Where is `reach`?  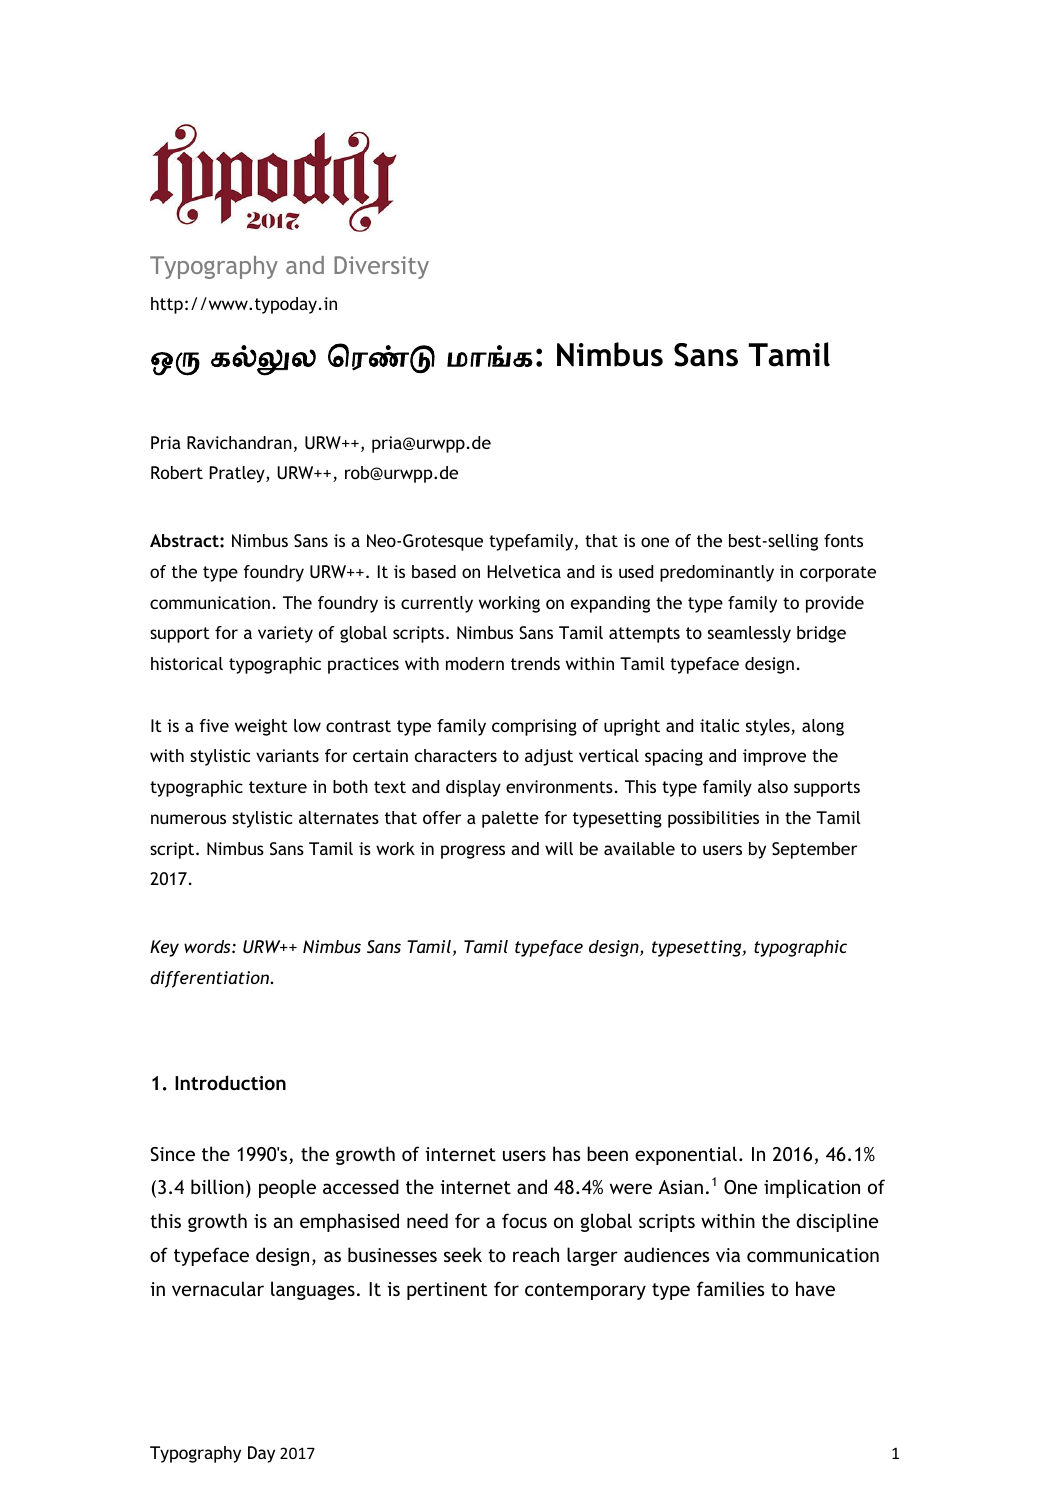 reach is located at coordinates (536, 1254).
